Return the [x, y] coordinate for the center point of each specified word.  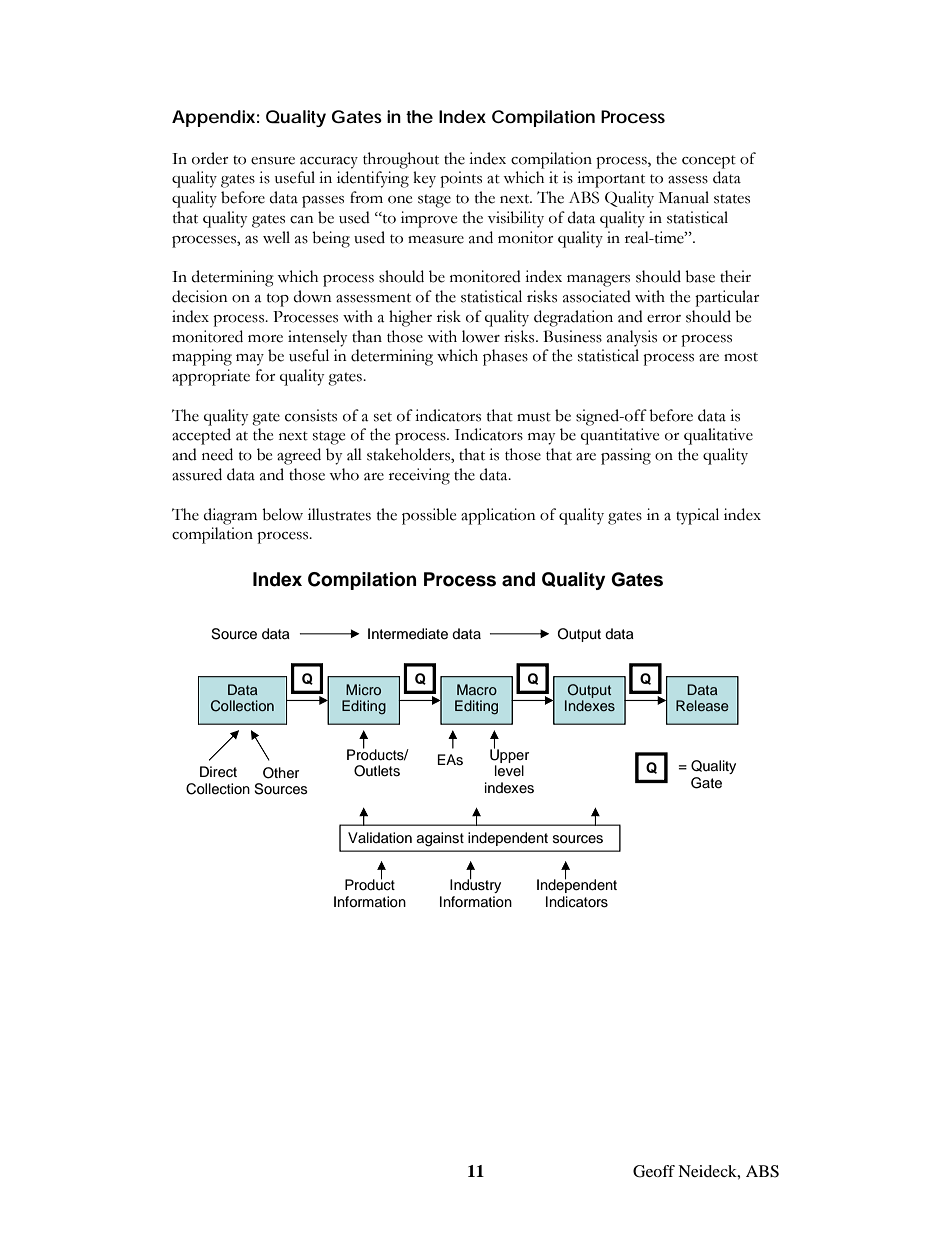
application [498, 516]
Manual [684, 197]
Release [702, 705]
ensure [273, 161]
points [461, 179]
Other [281, 773]
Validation [380, 837]
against [440, 839]
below [282, 514]
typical [697, 516]
